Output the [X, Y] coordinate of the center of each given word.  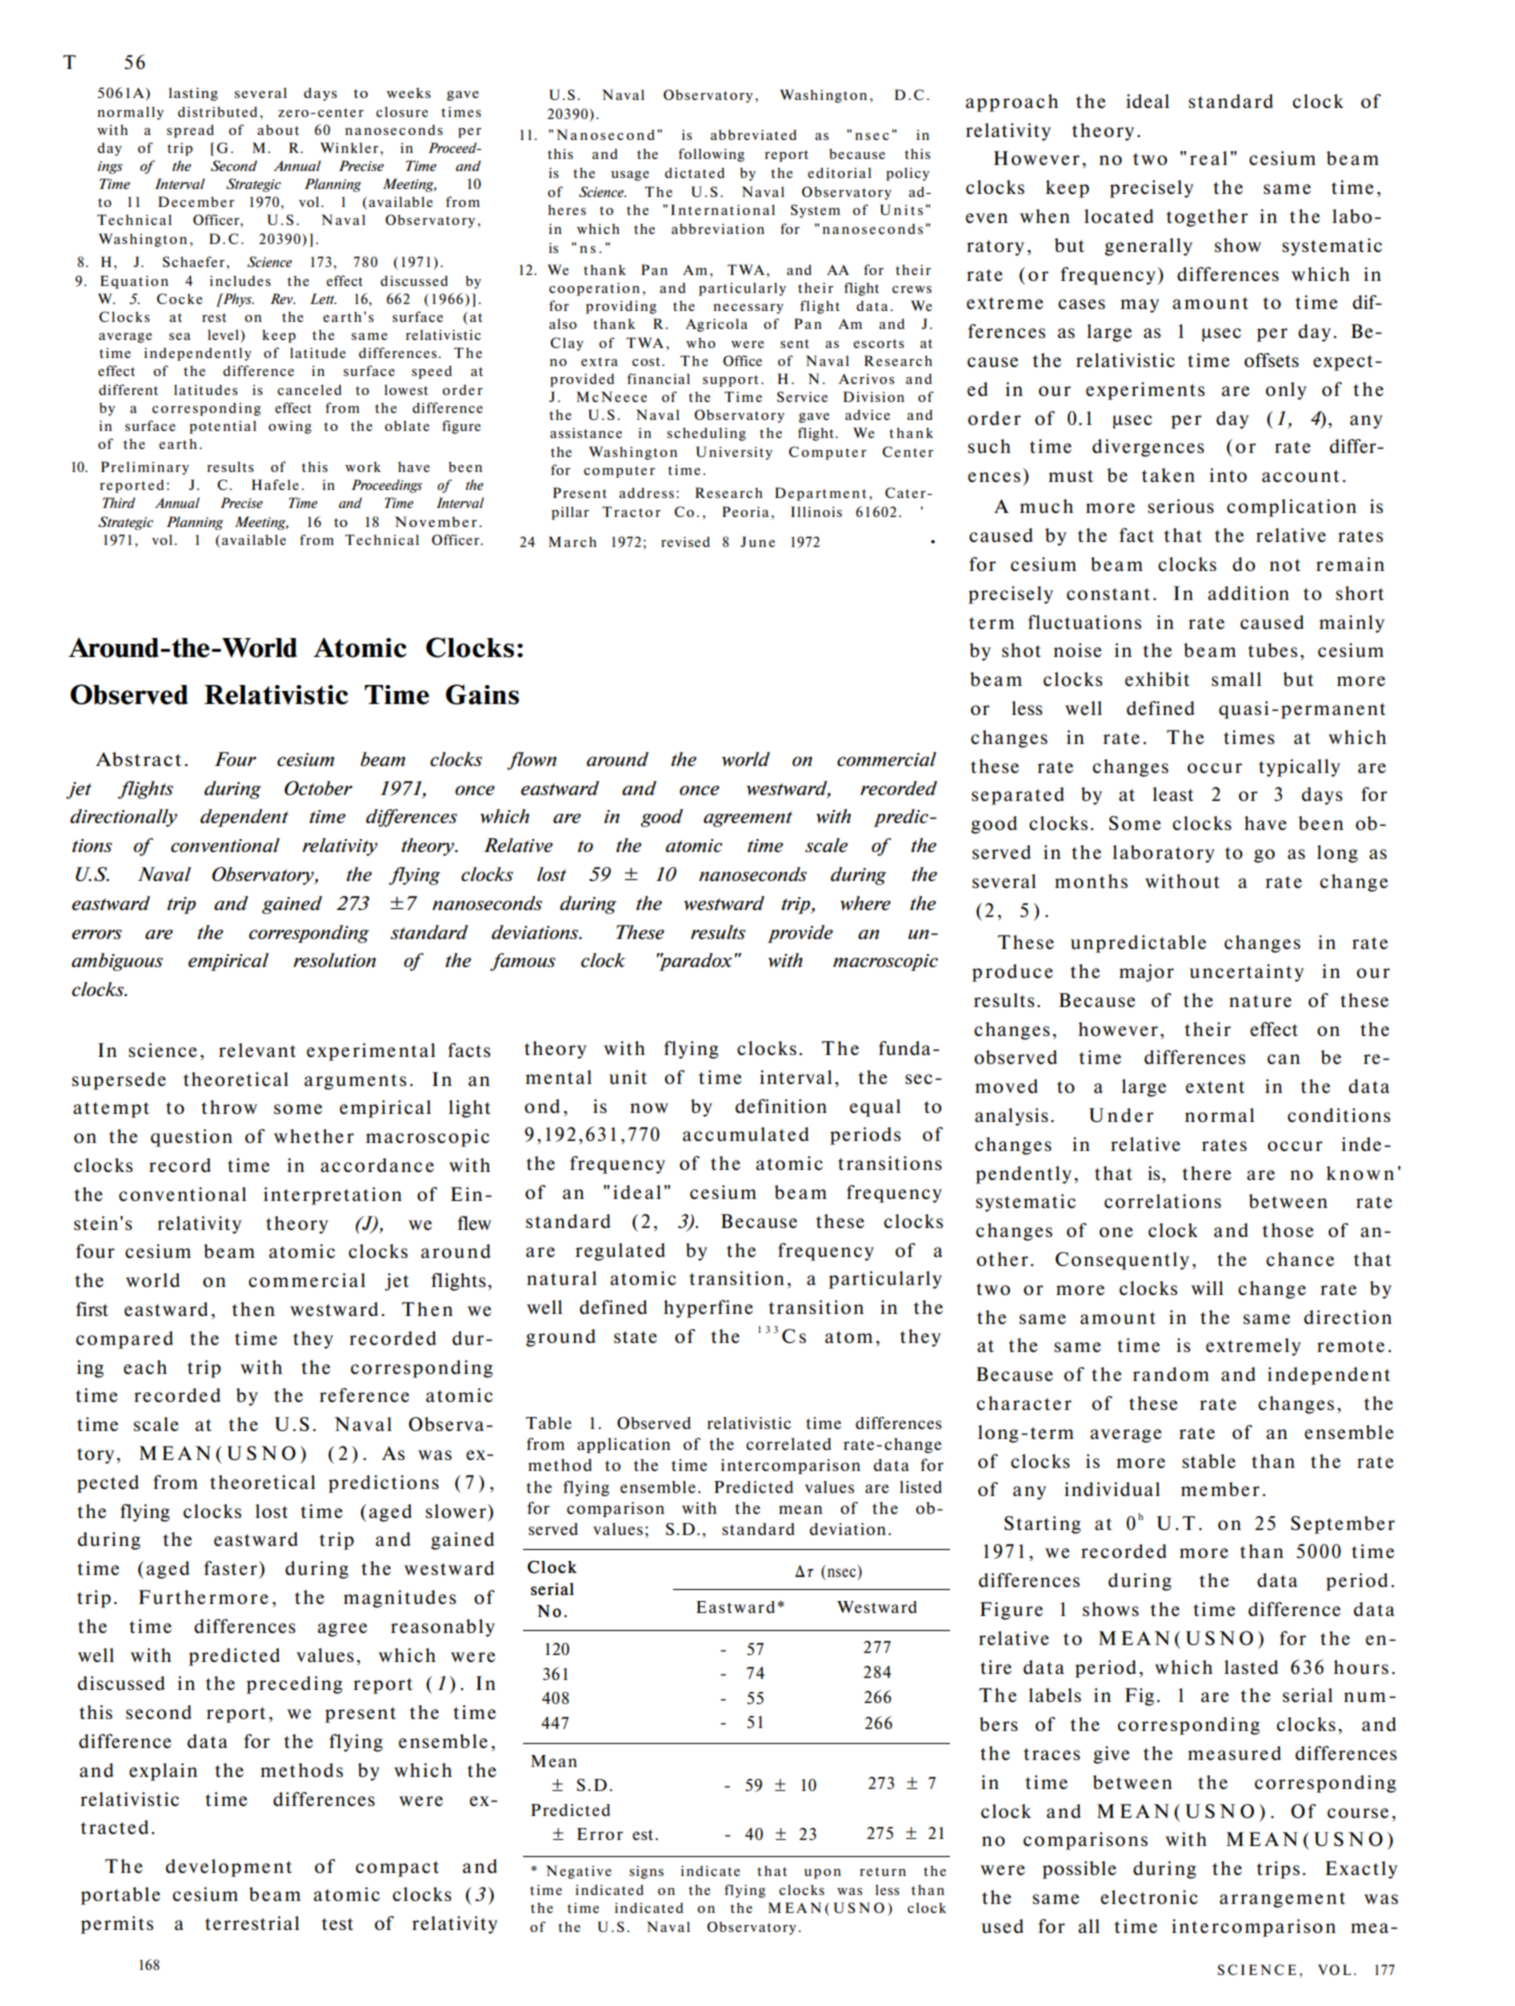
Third [119, 502]
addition [1248, 593]
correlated [788, 1444]
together [1207, 218]
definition [781, 1106]
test [337, 1924]
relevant [257, 1050]
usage [630, 176]
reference [364, 1395]
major [1146, 973]
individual [1112, 1489]
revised [685, 541]
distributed [217, 112]
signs [646, 1872]
